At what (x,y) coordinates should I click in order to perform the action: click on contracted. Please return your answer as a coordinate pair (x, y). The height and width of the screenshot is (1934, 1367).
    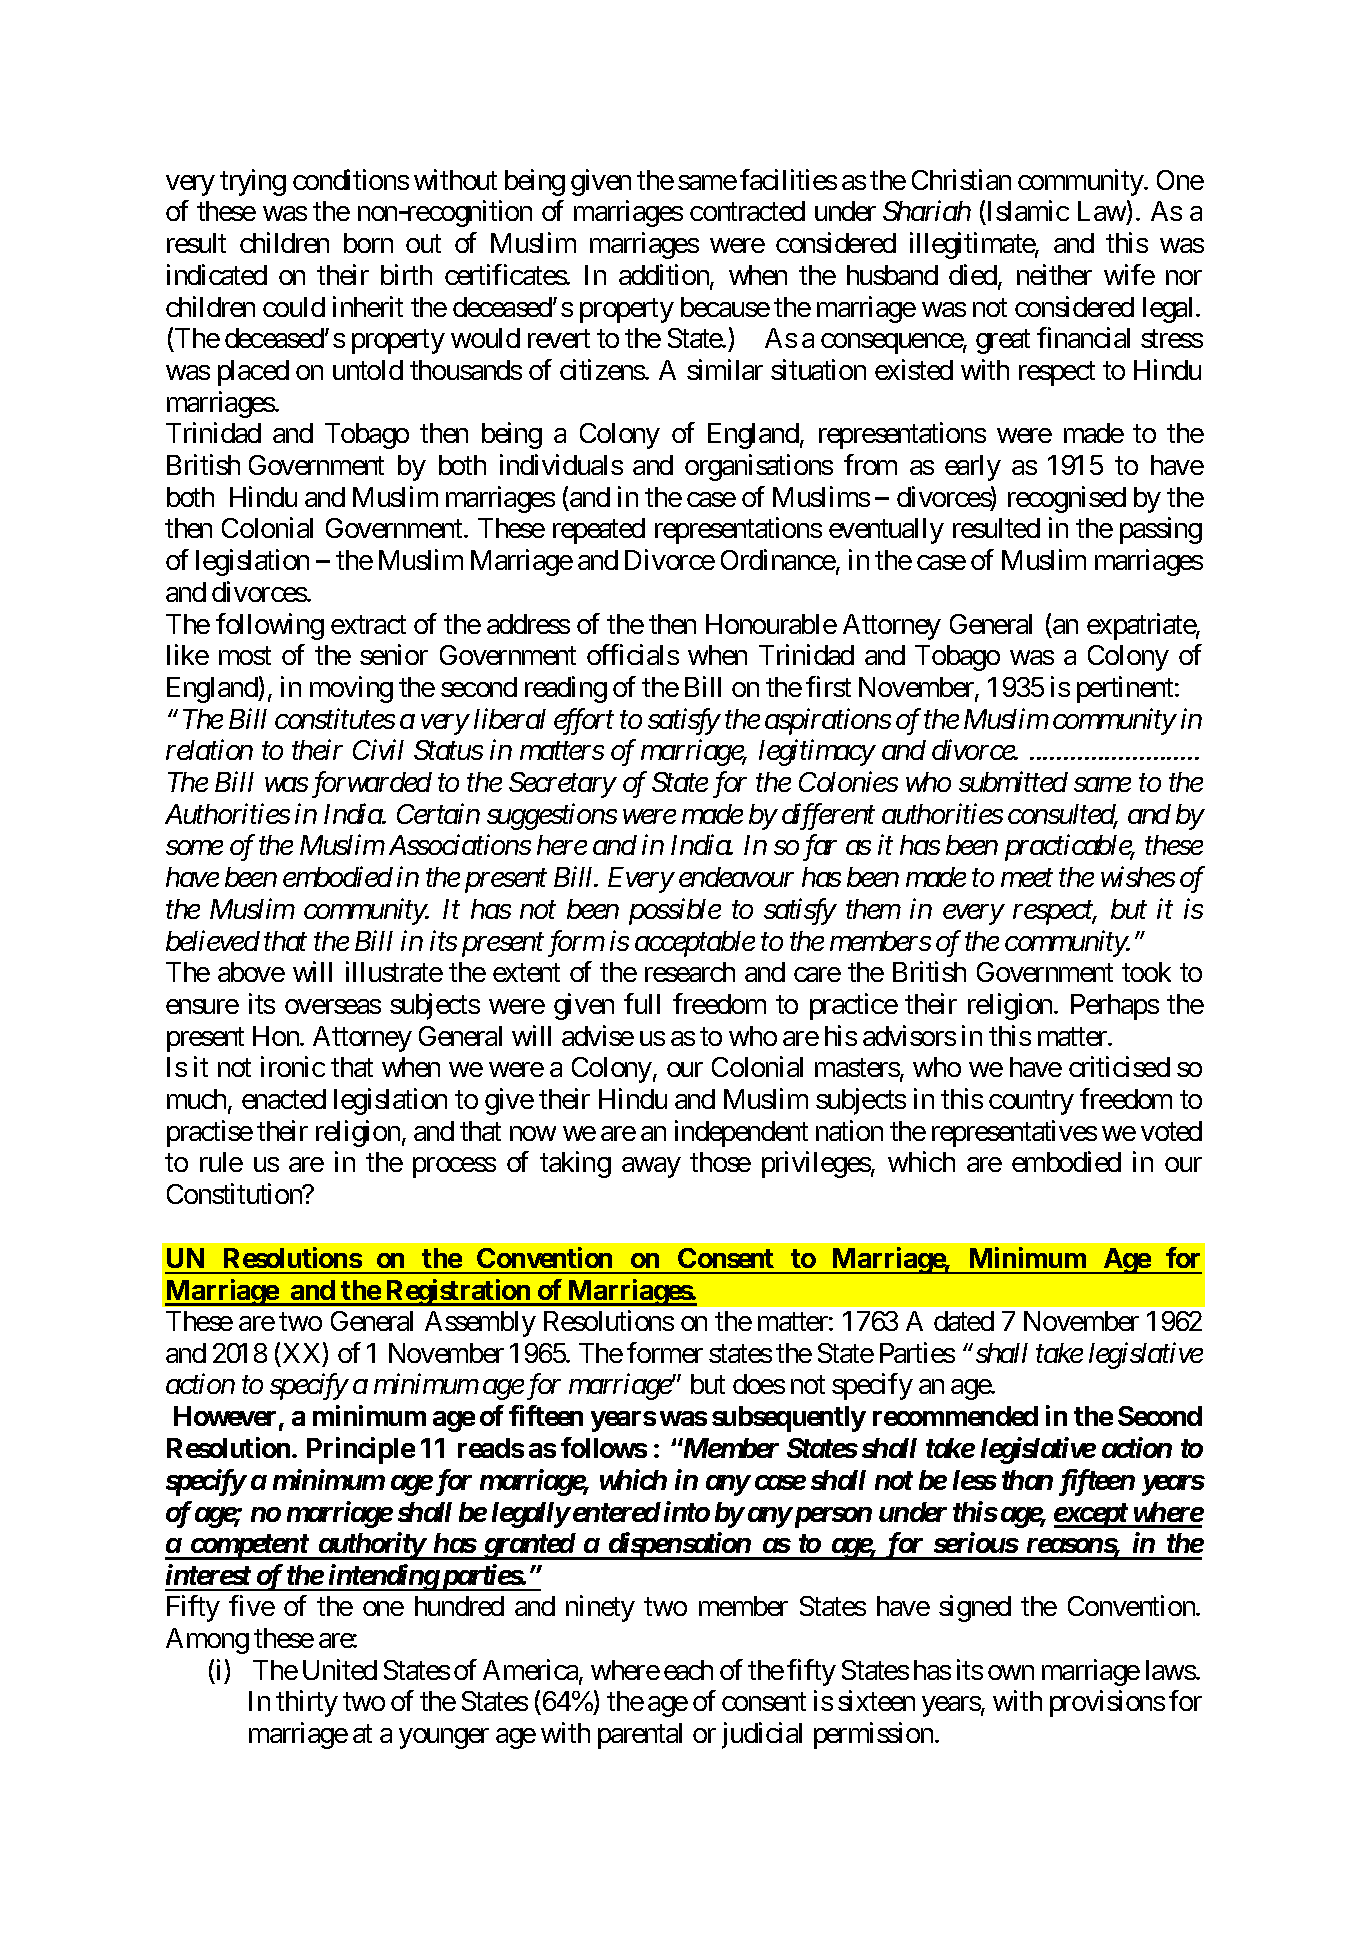
    Looking at the image, I should click on (747, 211).
